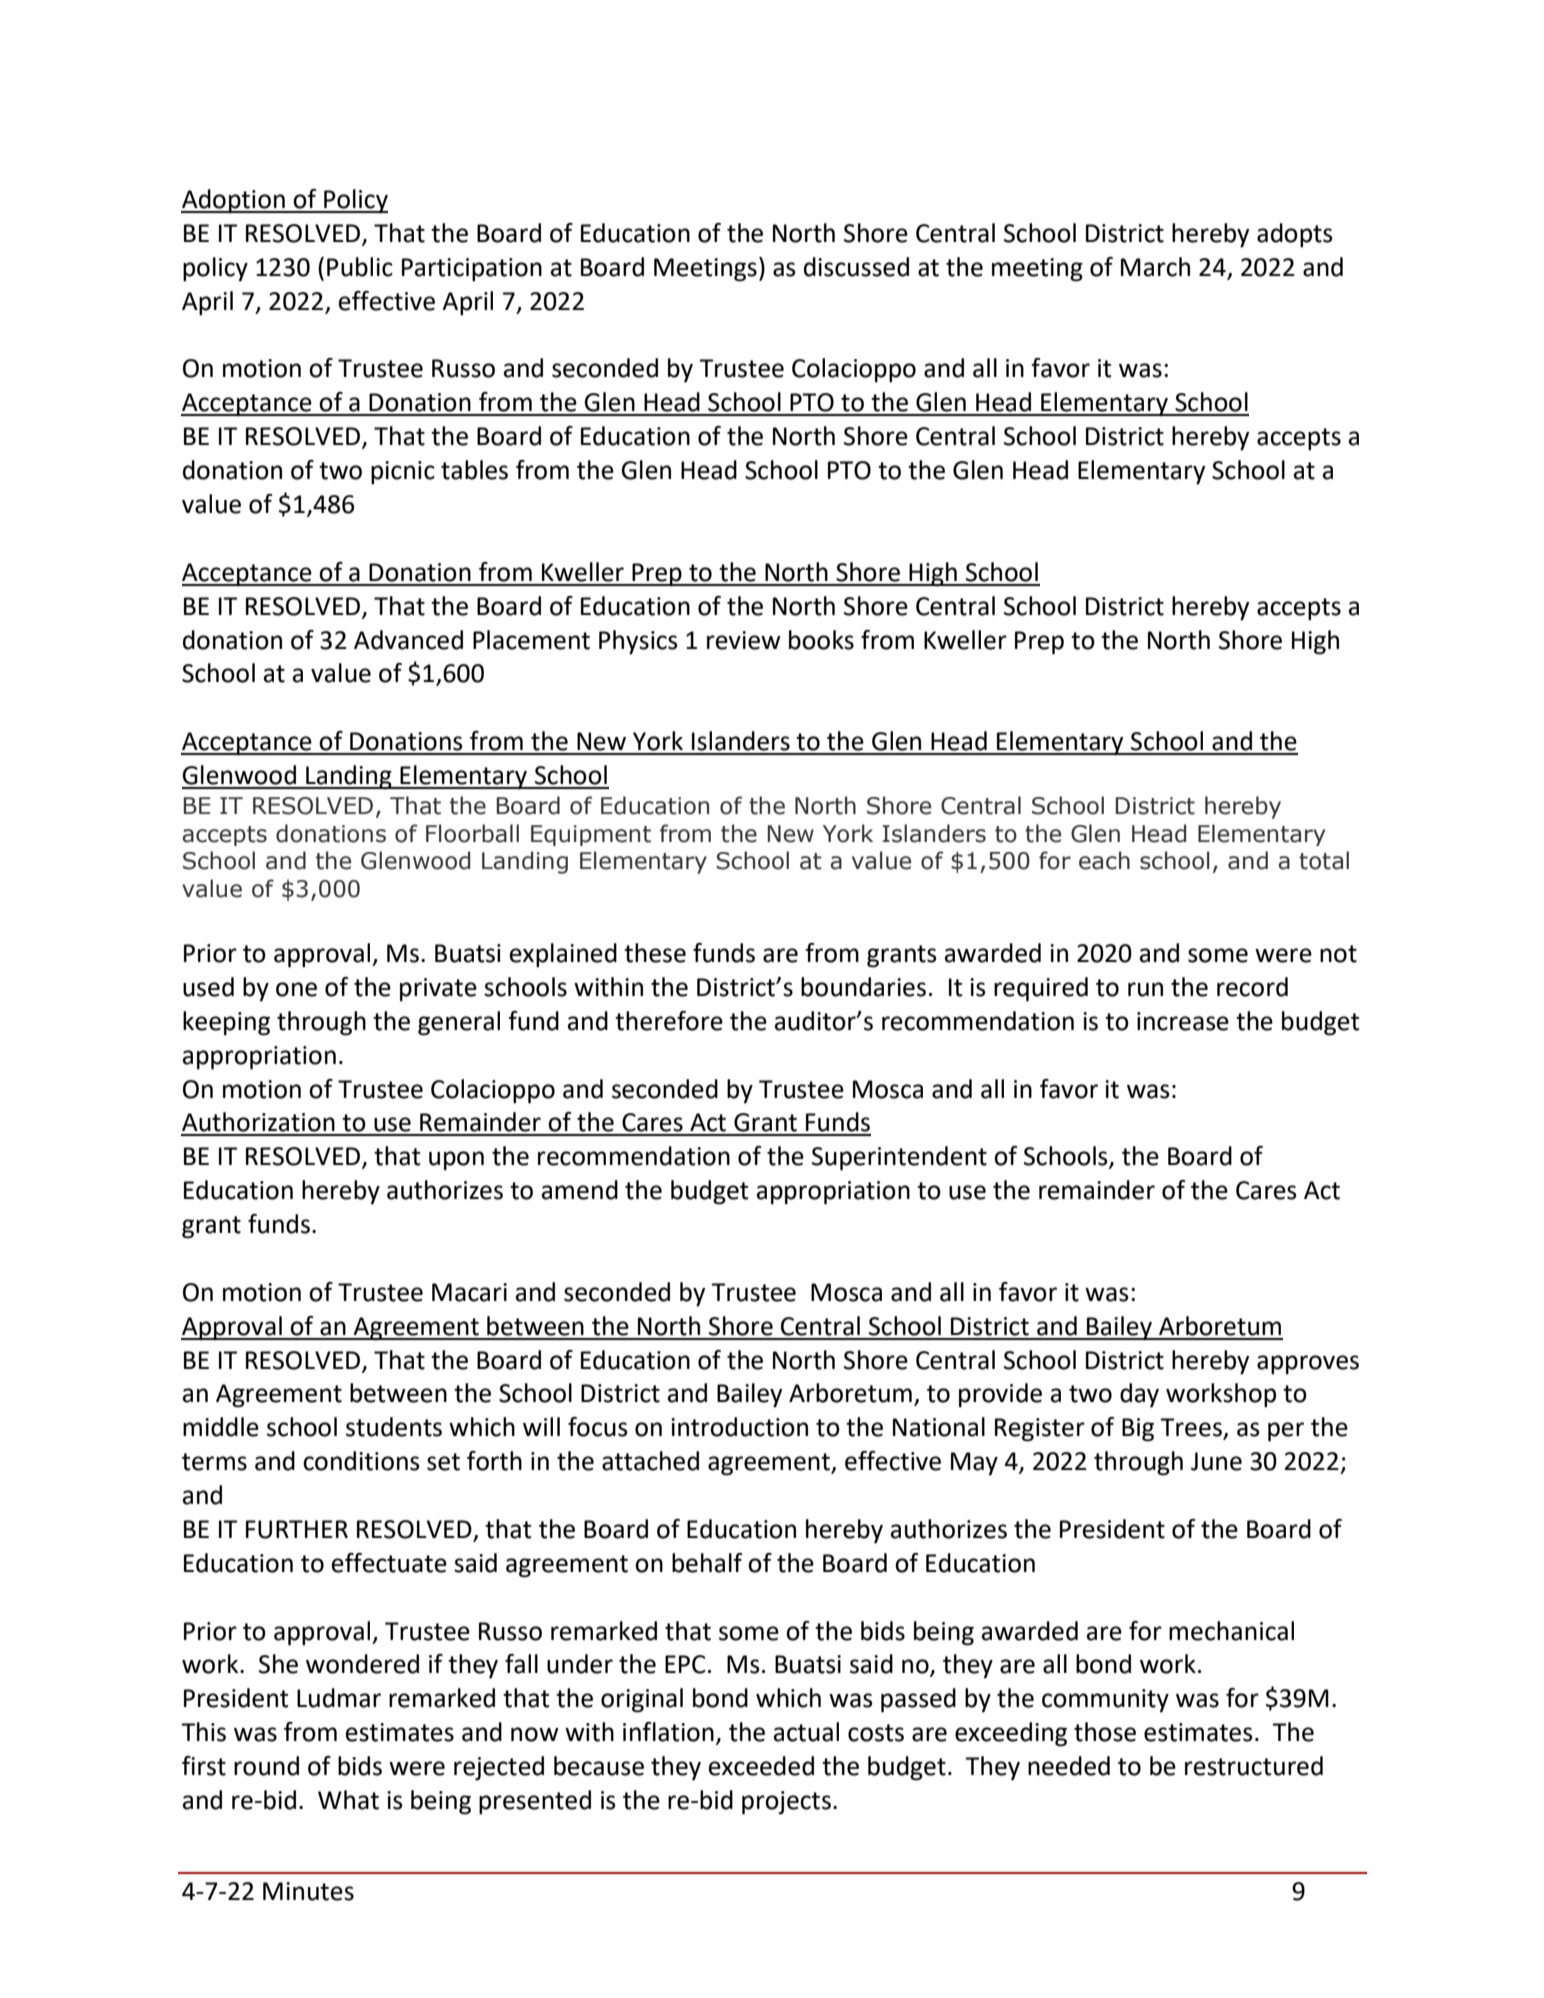  What do you see at coordinates (856, 267) in the screenshot?
I see `discussed` at bounding box center [856, 267].
